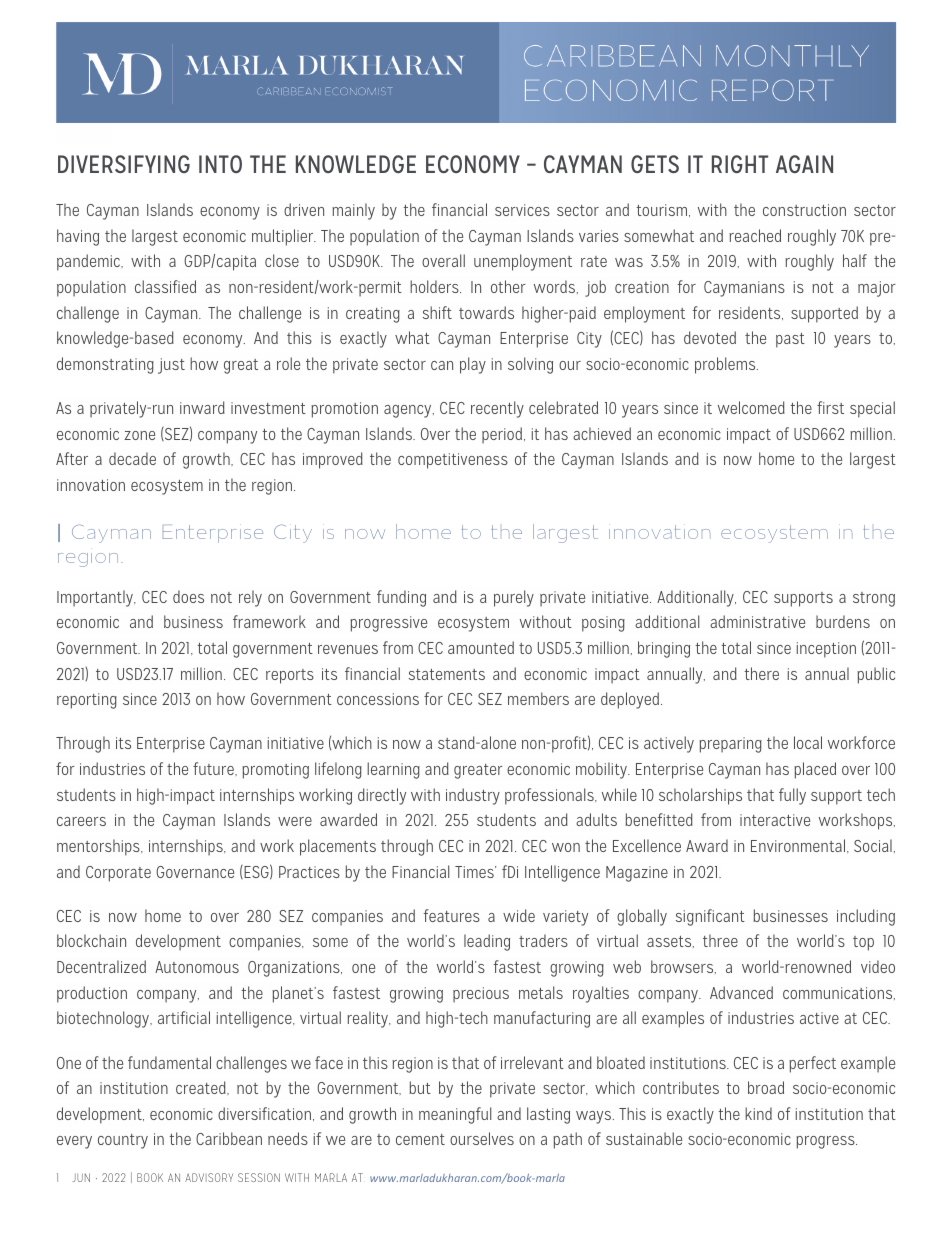 Image resolution: width=952 pixels, height=1233 pixels. What do you see at coordinates (171, 366) in the image?
I see `just` at bounding box center [171, 366].
